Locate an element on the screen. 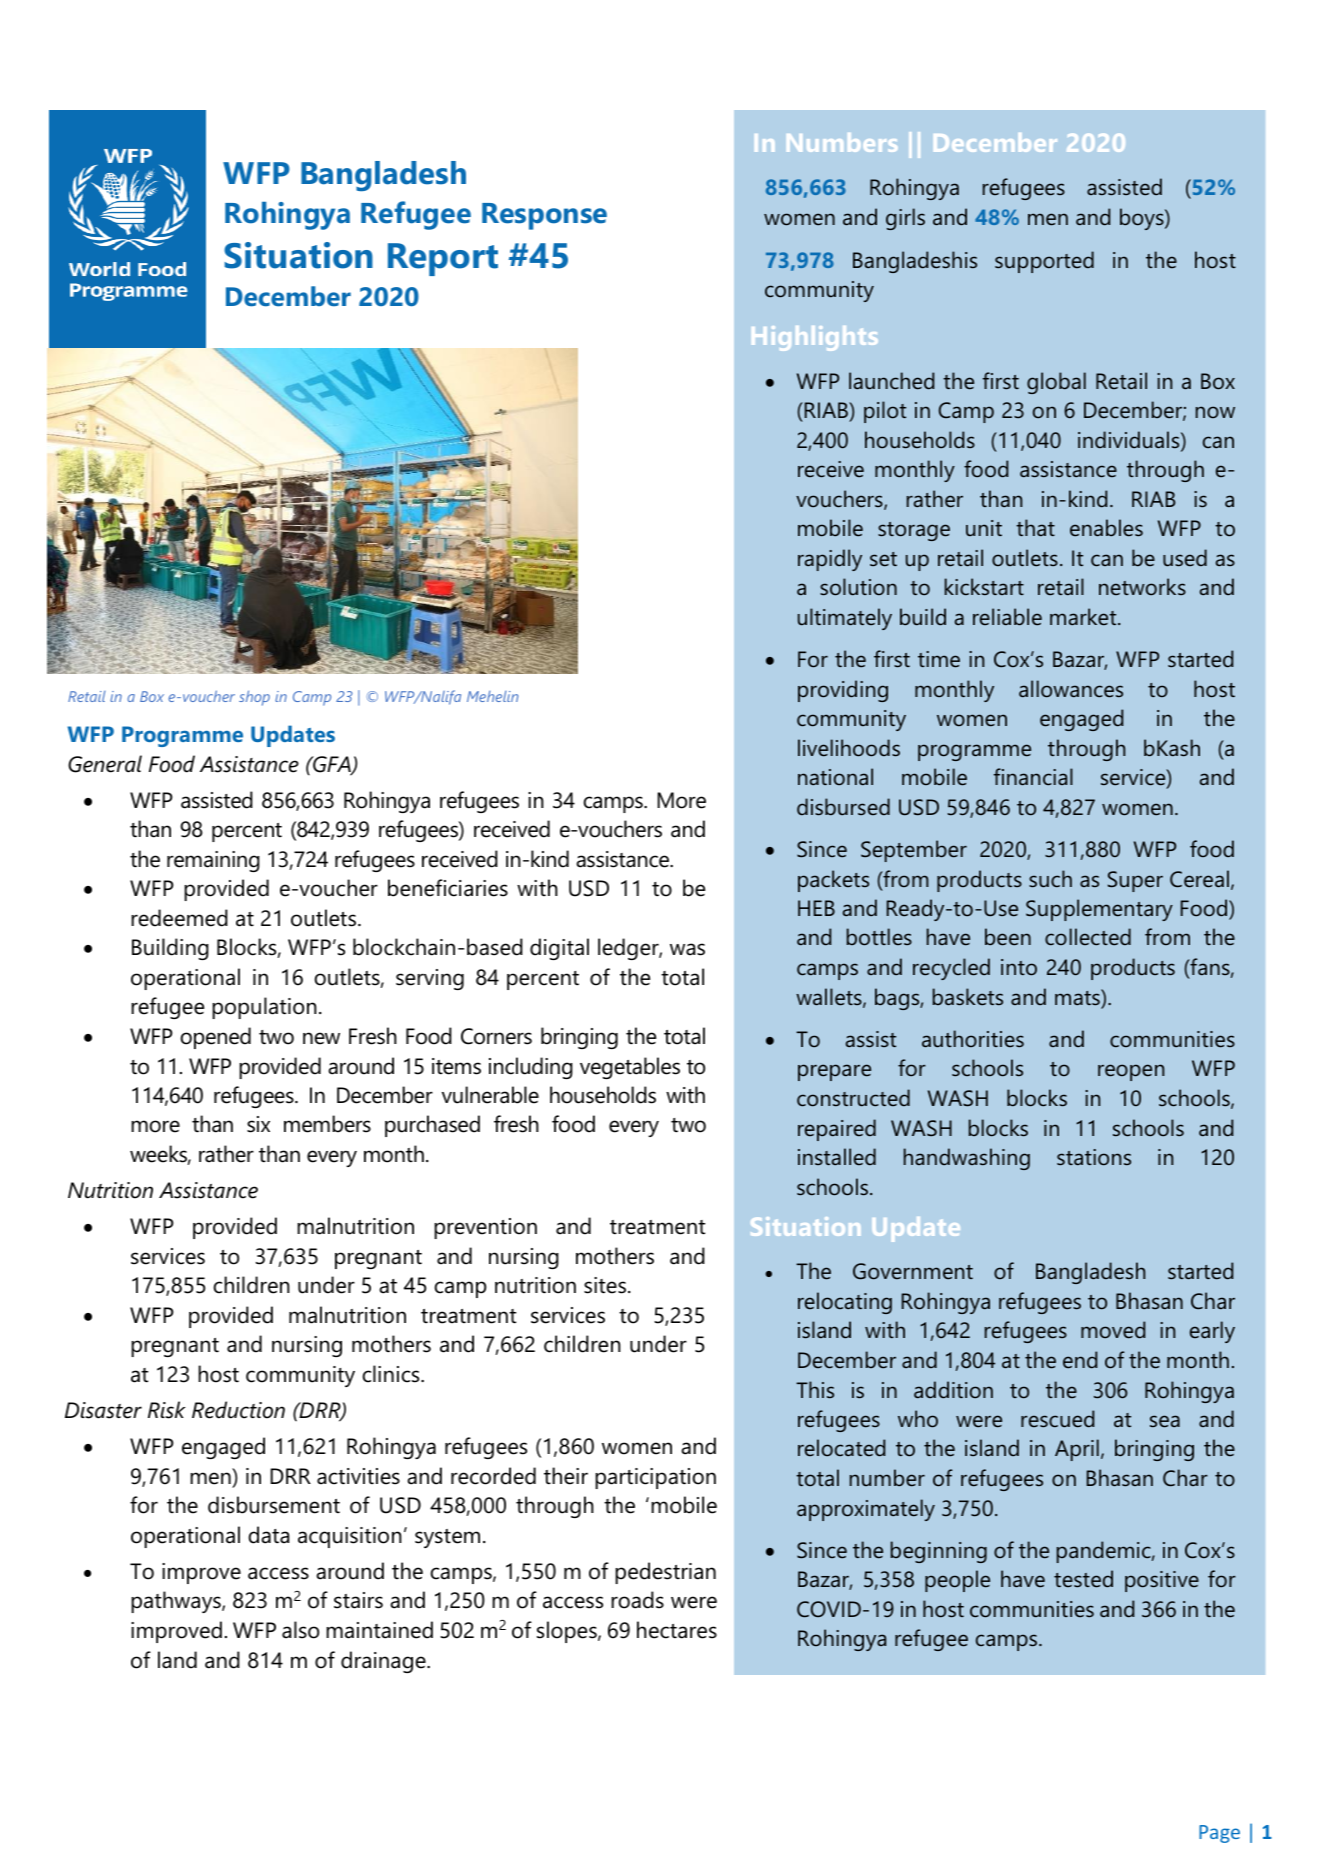 This screenshot has height=1868, width=1321. opened is located at coordinates (215, 1038).
